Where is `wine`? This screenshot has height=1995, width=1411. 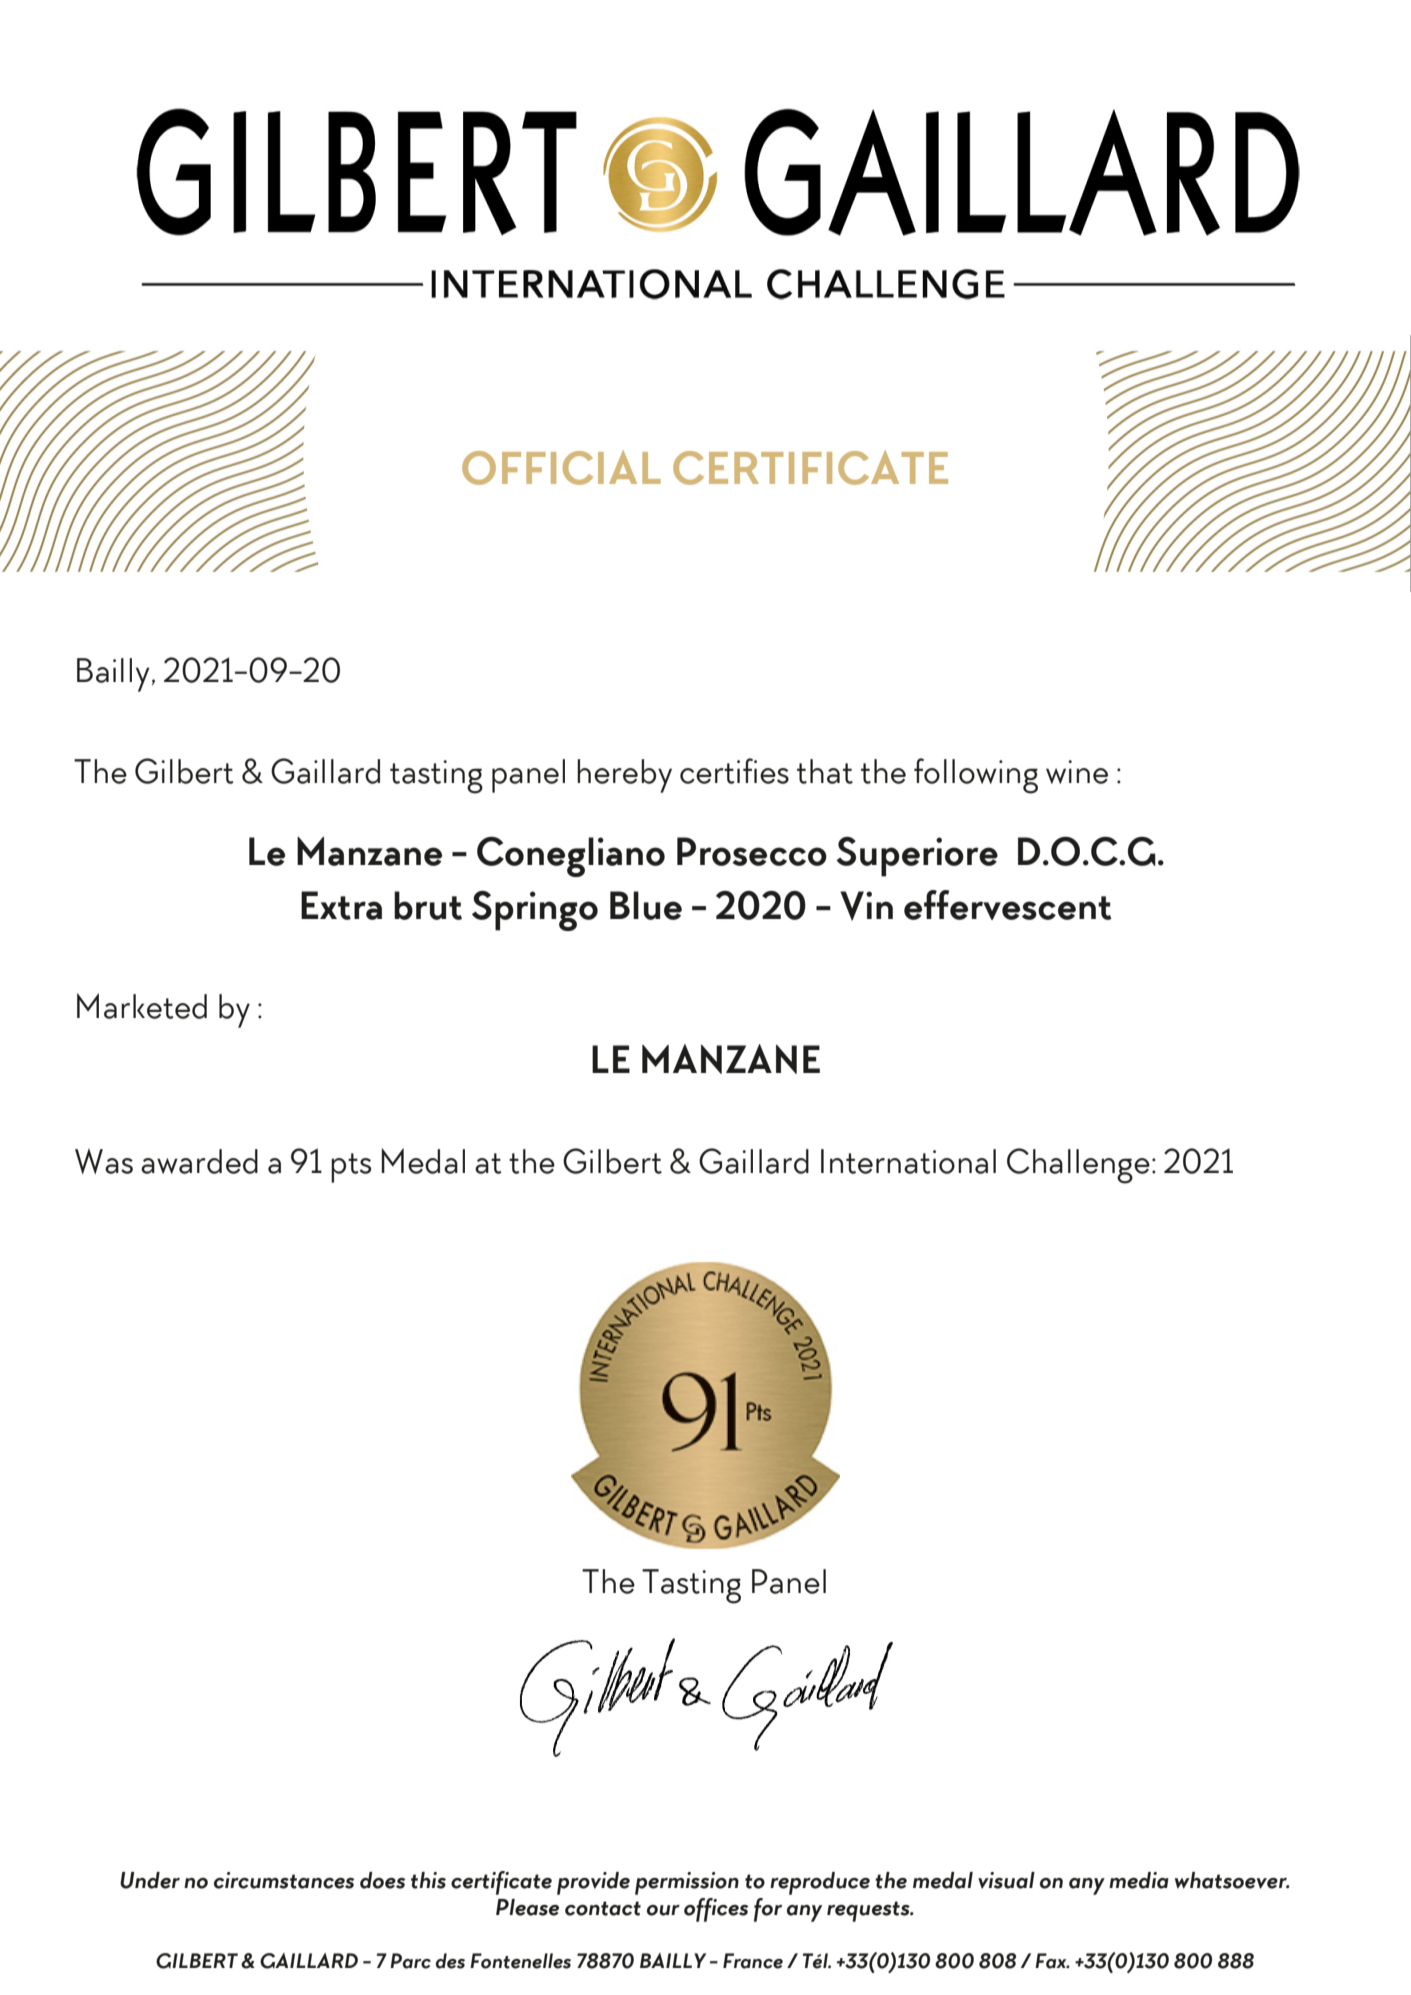
wine is located at coordinates (1077, 772).
